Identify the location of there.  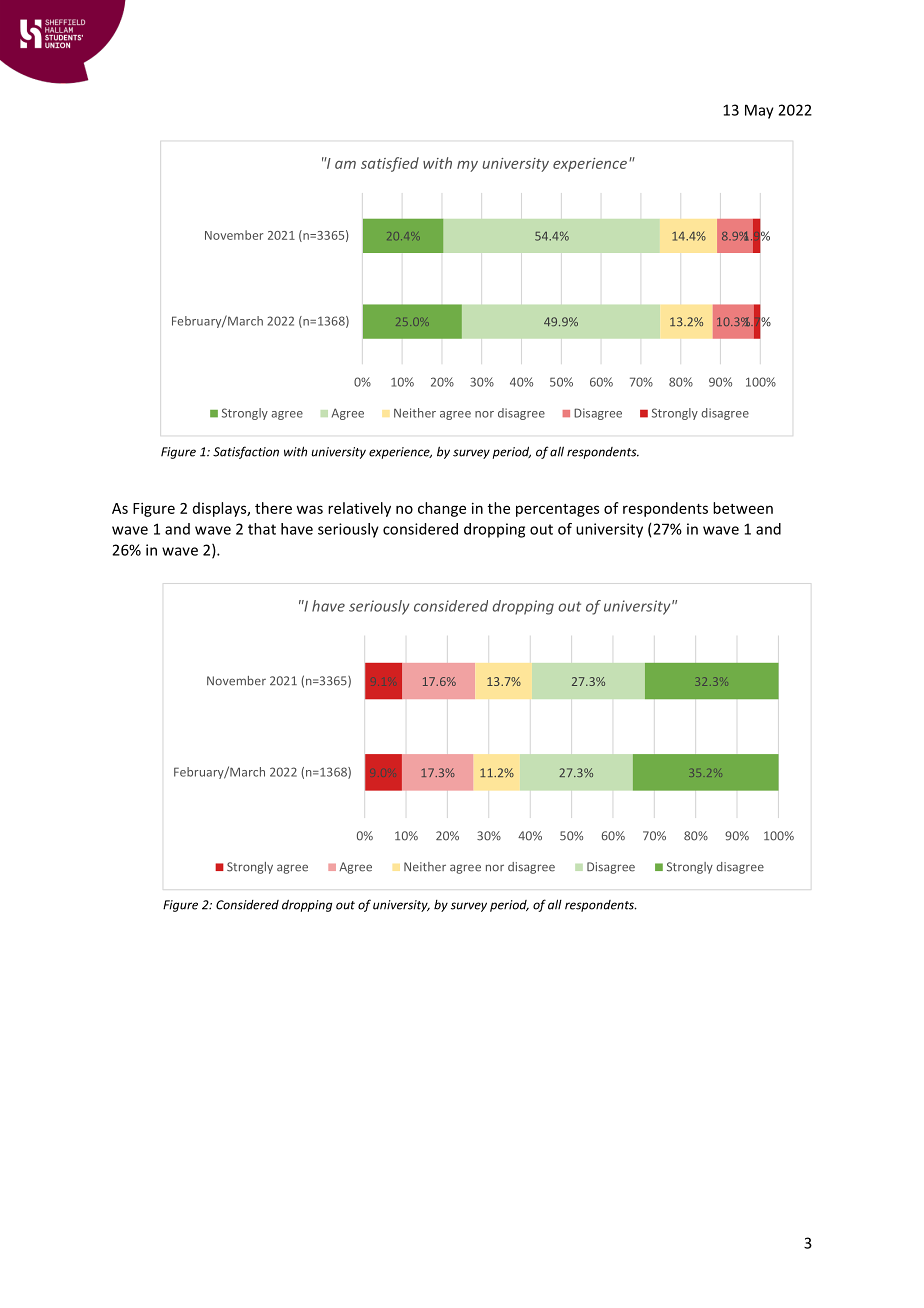
(273, 508).
